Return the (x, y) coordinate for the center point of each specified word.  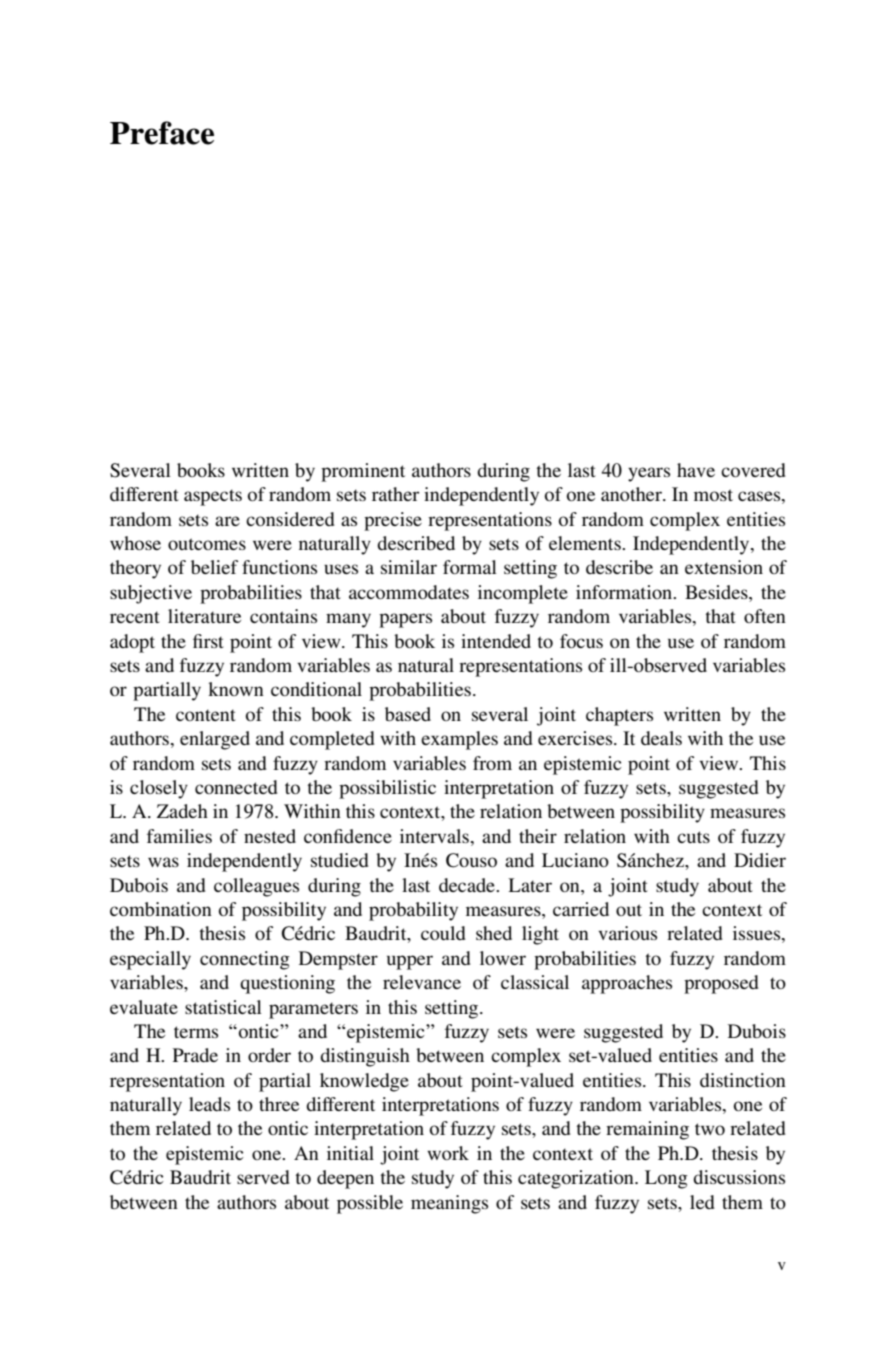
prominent (363, 472)
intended (496, 641)
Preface (162, 133)
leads (209, 1104)
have (696, 470)
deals (661, 738)
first (208, 641)
